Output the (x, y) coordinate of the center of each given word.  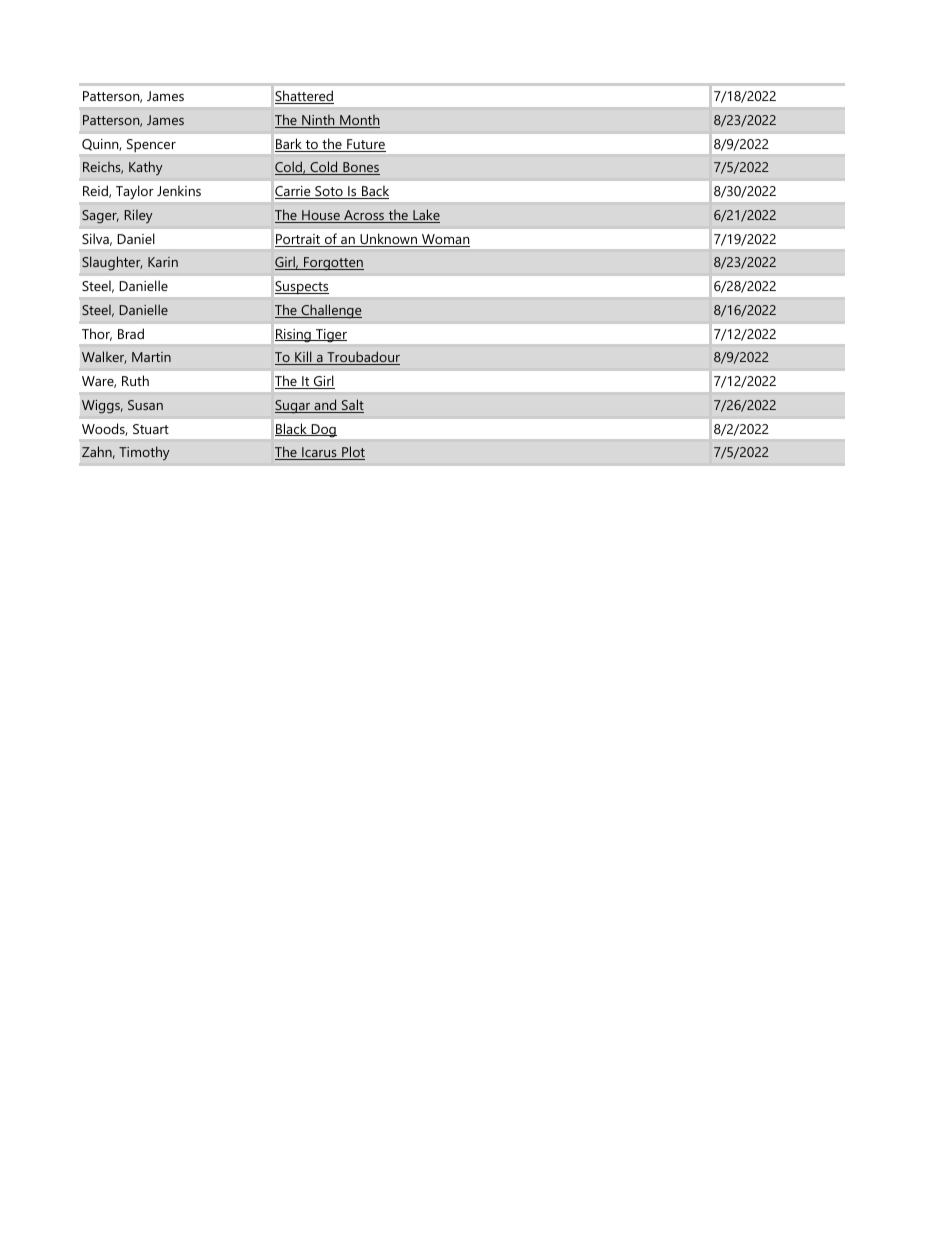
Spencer (151, 145)
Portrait (299, 240)
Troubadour (362, 358)
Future (365, 145)
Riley (138, 216)
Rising (294, 335)
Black (292, 429)
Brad (131, 333)
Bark (289, 145)
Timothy (144, 453)
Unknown (389, 240)
